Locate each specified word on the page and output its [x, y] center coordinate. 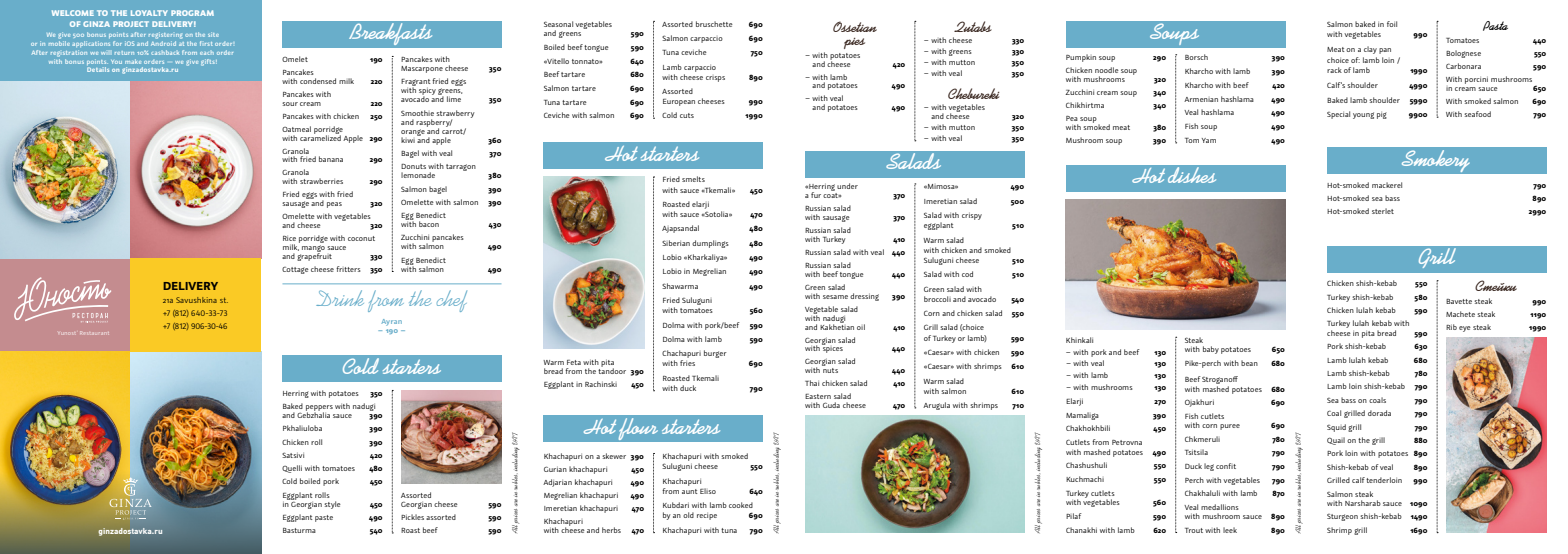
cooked [741, 505]
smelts [693, 179]
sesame [835, 297]
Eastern [818, 396]
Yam [1209, 140]
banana [331, 159]
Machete [1460, 314]
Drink [340, 298]
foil [1392, 24]
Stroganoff [1220, 381]
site [213, 34]
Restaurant [94, 333]
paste [324, 518]
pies [854, 43]
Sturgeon [1342, 517]
